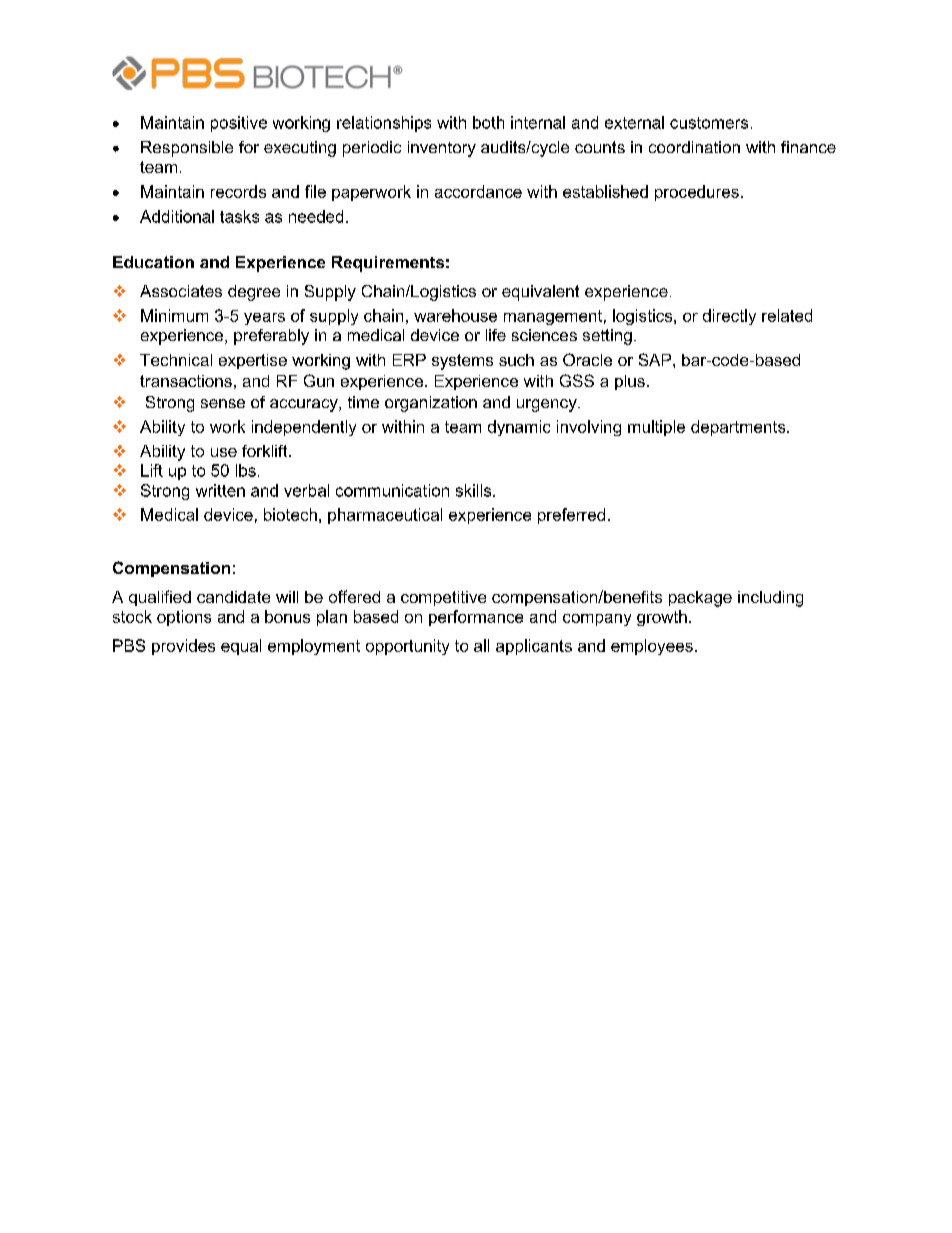 This page has height=1233, width=952. Describe the element at coordinates (475, 490) in the page. I see `skills` at that location.
